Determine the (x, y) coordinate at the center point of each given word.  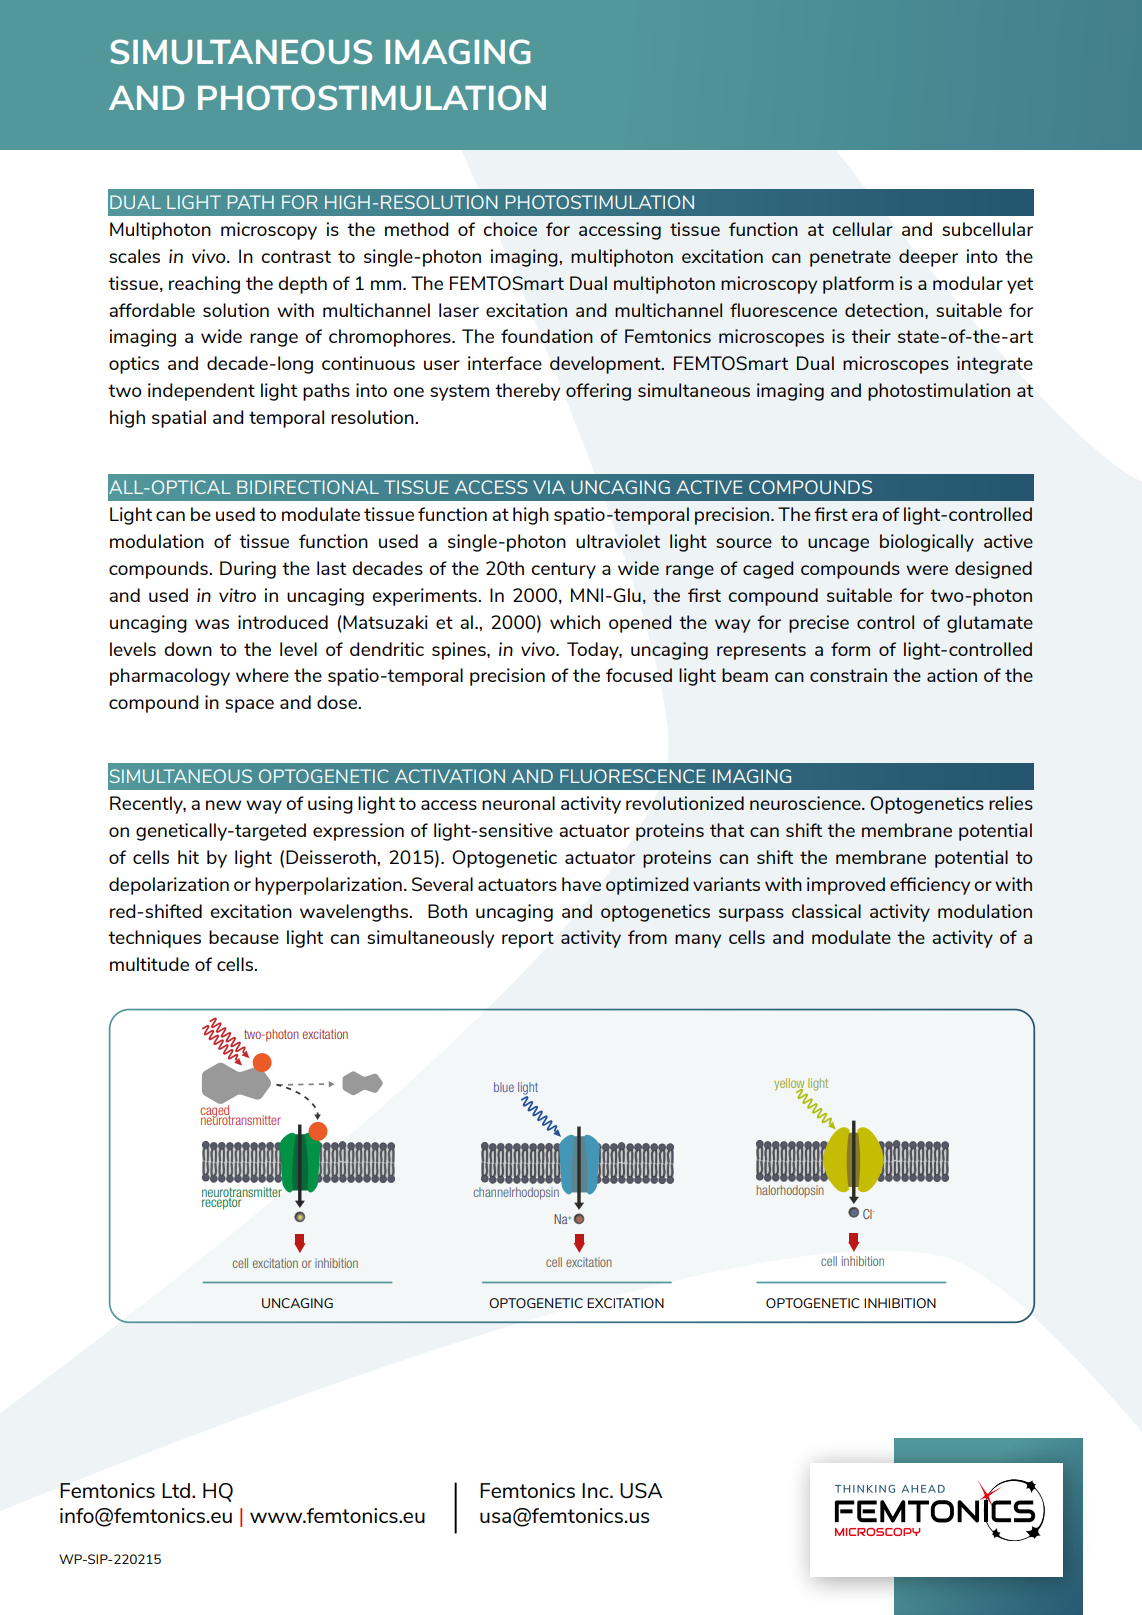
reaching (204, 285)
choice (510, 229)
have (581, 884)
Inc (596, 1490)
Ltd (176, 1490)
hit (188, 857)
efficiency (930, 886)
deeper (928, 258)
